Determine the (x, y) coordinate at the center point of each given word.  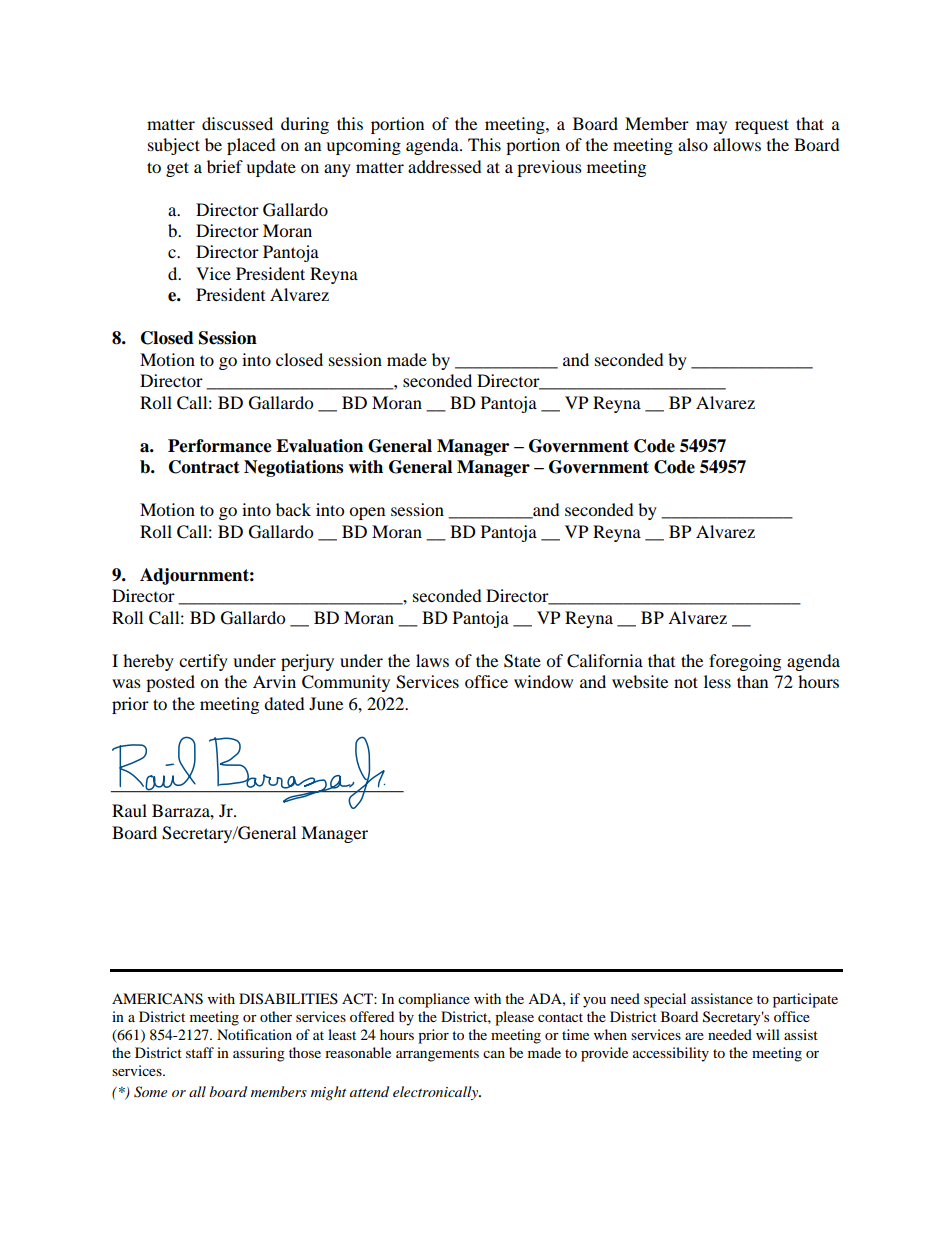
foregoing (745, 662)
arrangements (437, 1055)
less (717, 681)
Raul (129, 810)
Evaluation (319, 446)
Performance (220, 446)
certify (203, 662)
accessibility (671, 1054)
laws (432, 660)
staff (200, 1052)
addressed (445, 166)
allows (737, 144)
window (543, 681)
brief (225, 166)
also (693, 144)
